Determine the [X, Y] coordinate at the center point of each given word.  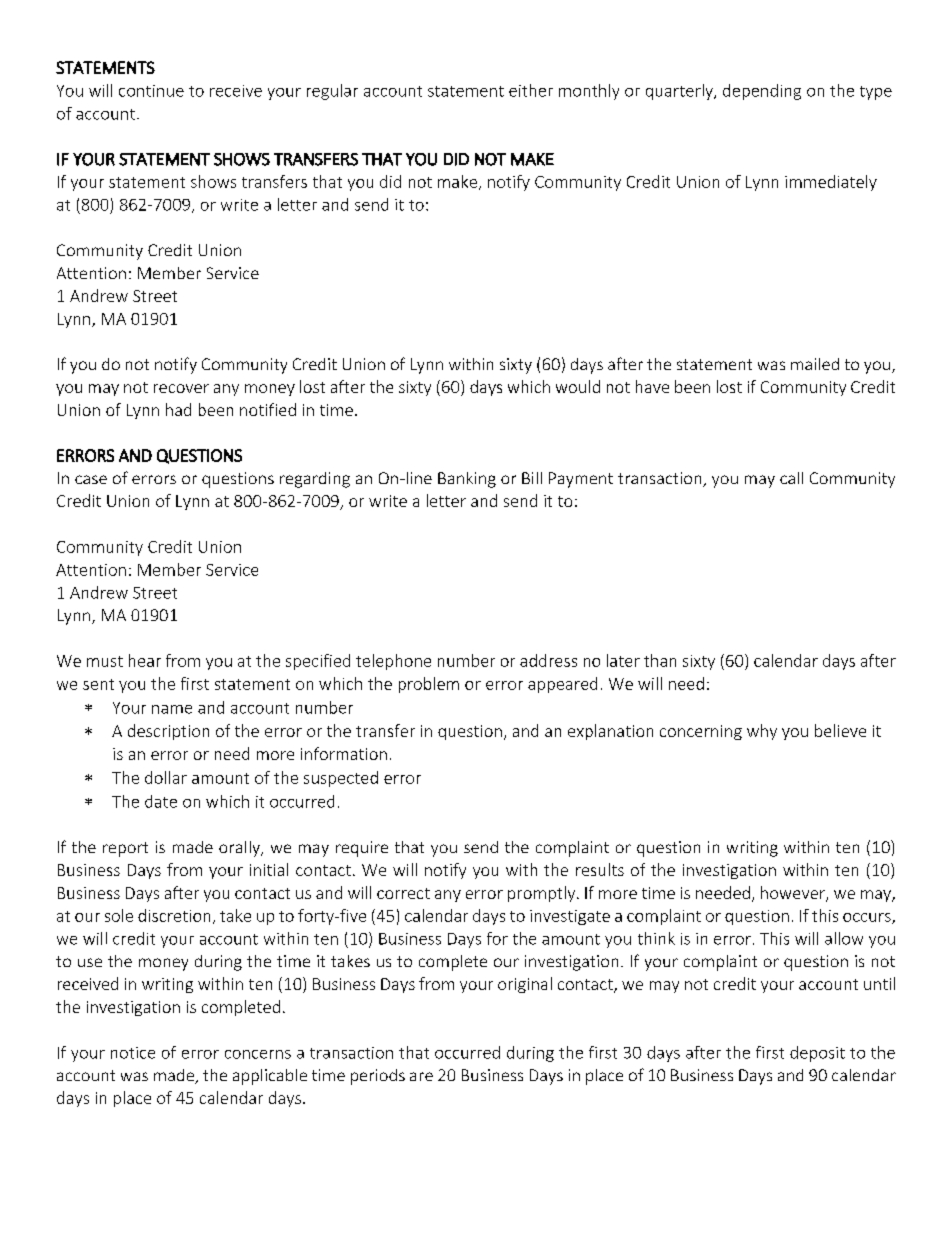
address [548, 660]
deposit [817, 1054]
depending [762, 92]
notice [133, 1053]
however [794, 893]
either [531, 90]
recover [181, 388]
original [525, 985]
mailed [815, 364]
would [578, 386]
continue [151, 91]
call [791, 478]
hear [145, 660]
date [161, 801]
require [362, 849]
